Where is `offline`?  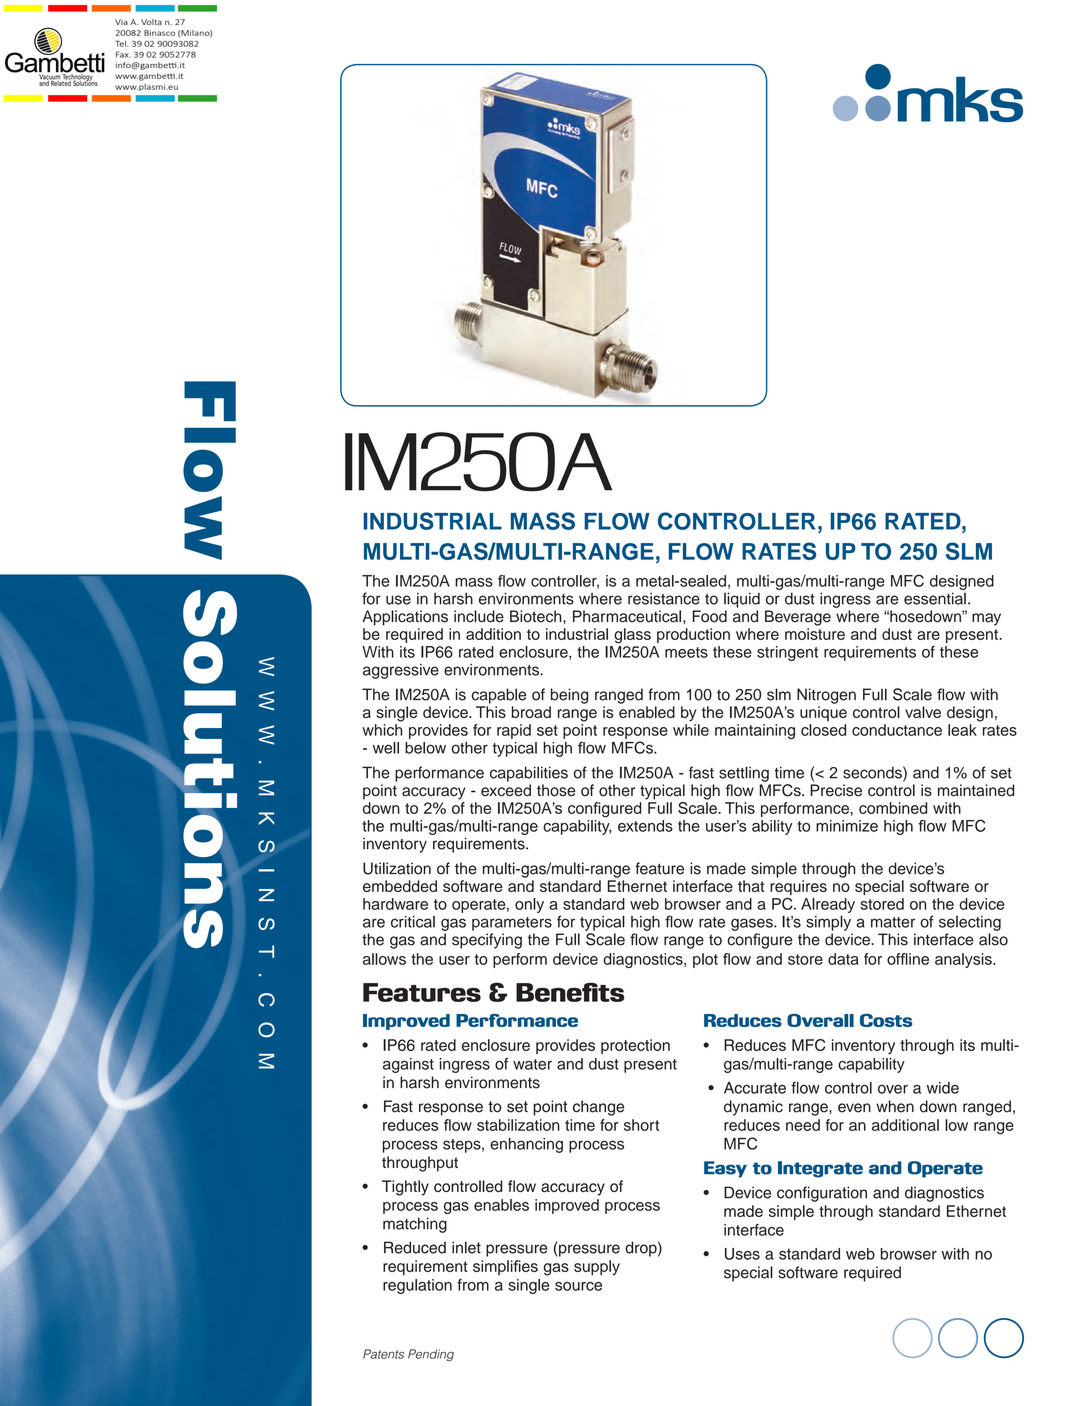
offline is located at coordinates (908, 959).
